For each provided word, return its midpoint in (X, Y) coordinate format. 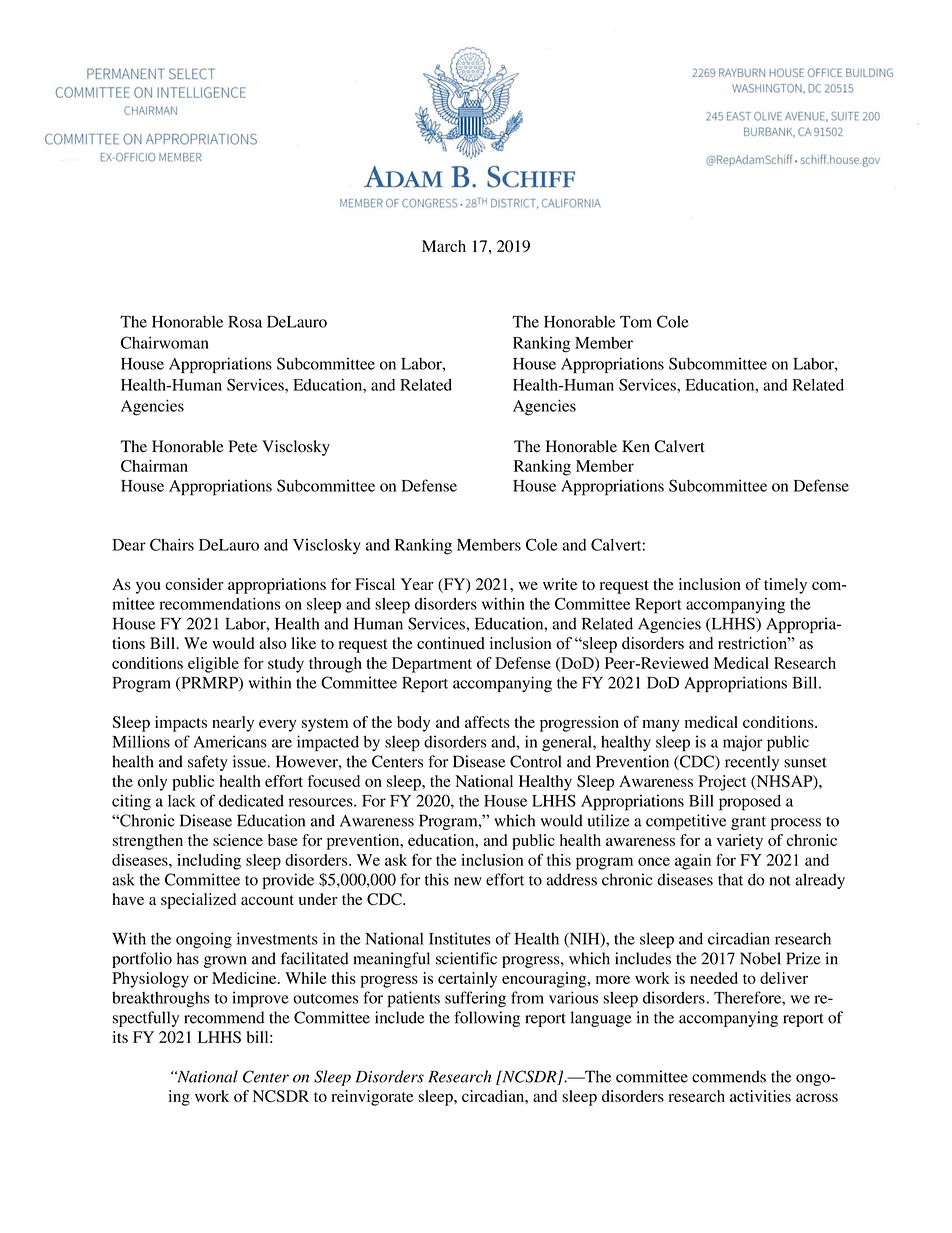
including (209, 862)
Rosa (245, 322)
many (661, 725)
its (120, 1037)
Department (432, 665)
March (444, 246)
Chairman (154, 466)
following (487, 1019)
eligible (213, 665)
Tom (636, 322)
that (730, 879)
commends (729, 1076)
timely (785, 586)
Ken (636, 446)
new (468, 881)
